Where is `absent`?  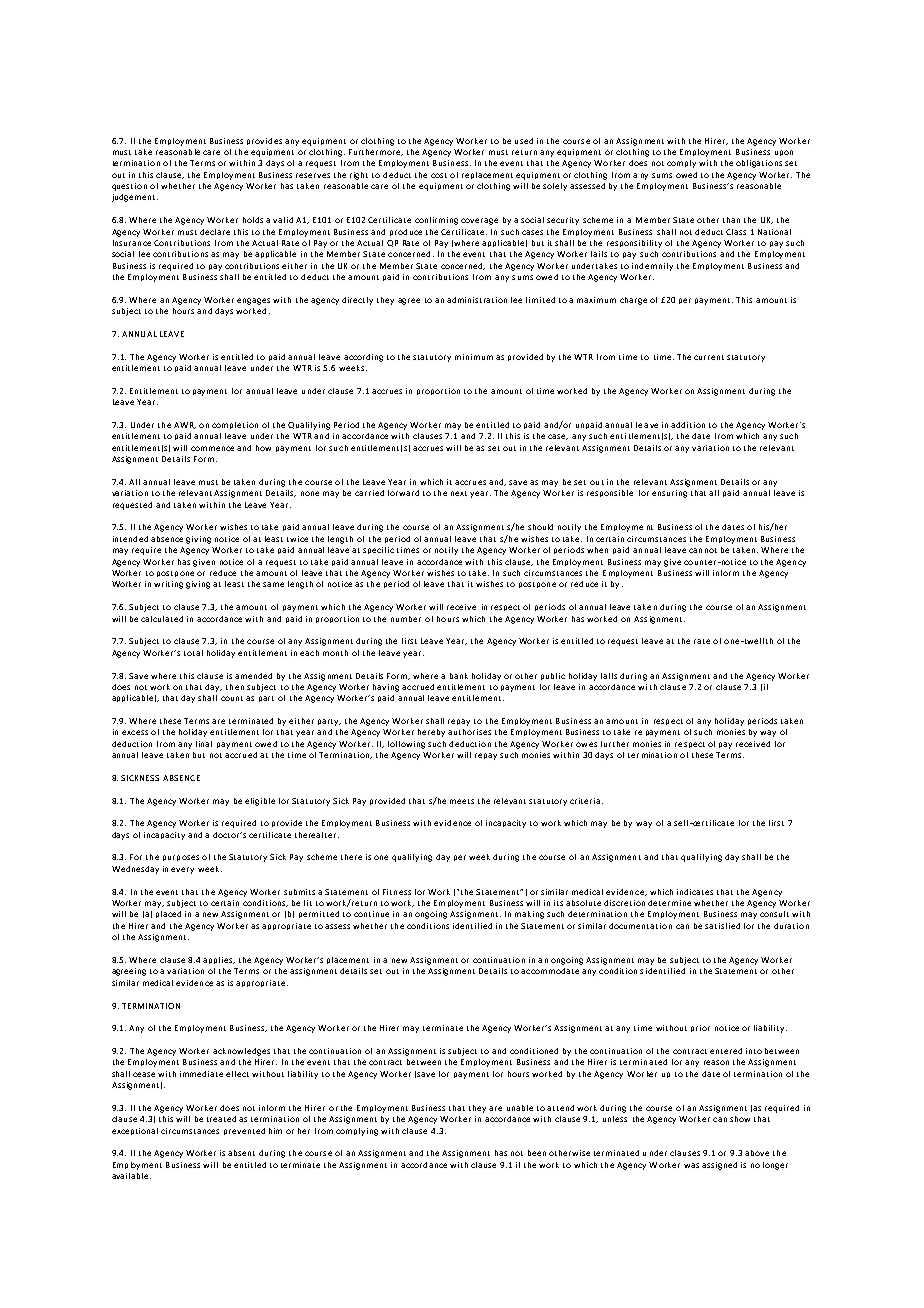 absent is located at coordinates (241, 1153).
